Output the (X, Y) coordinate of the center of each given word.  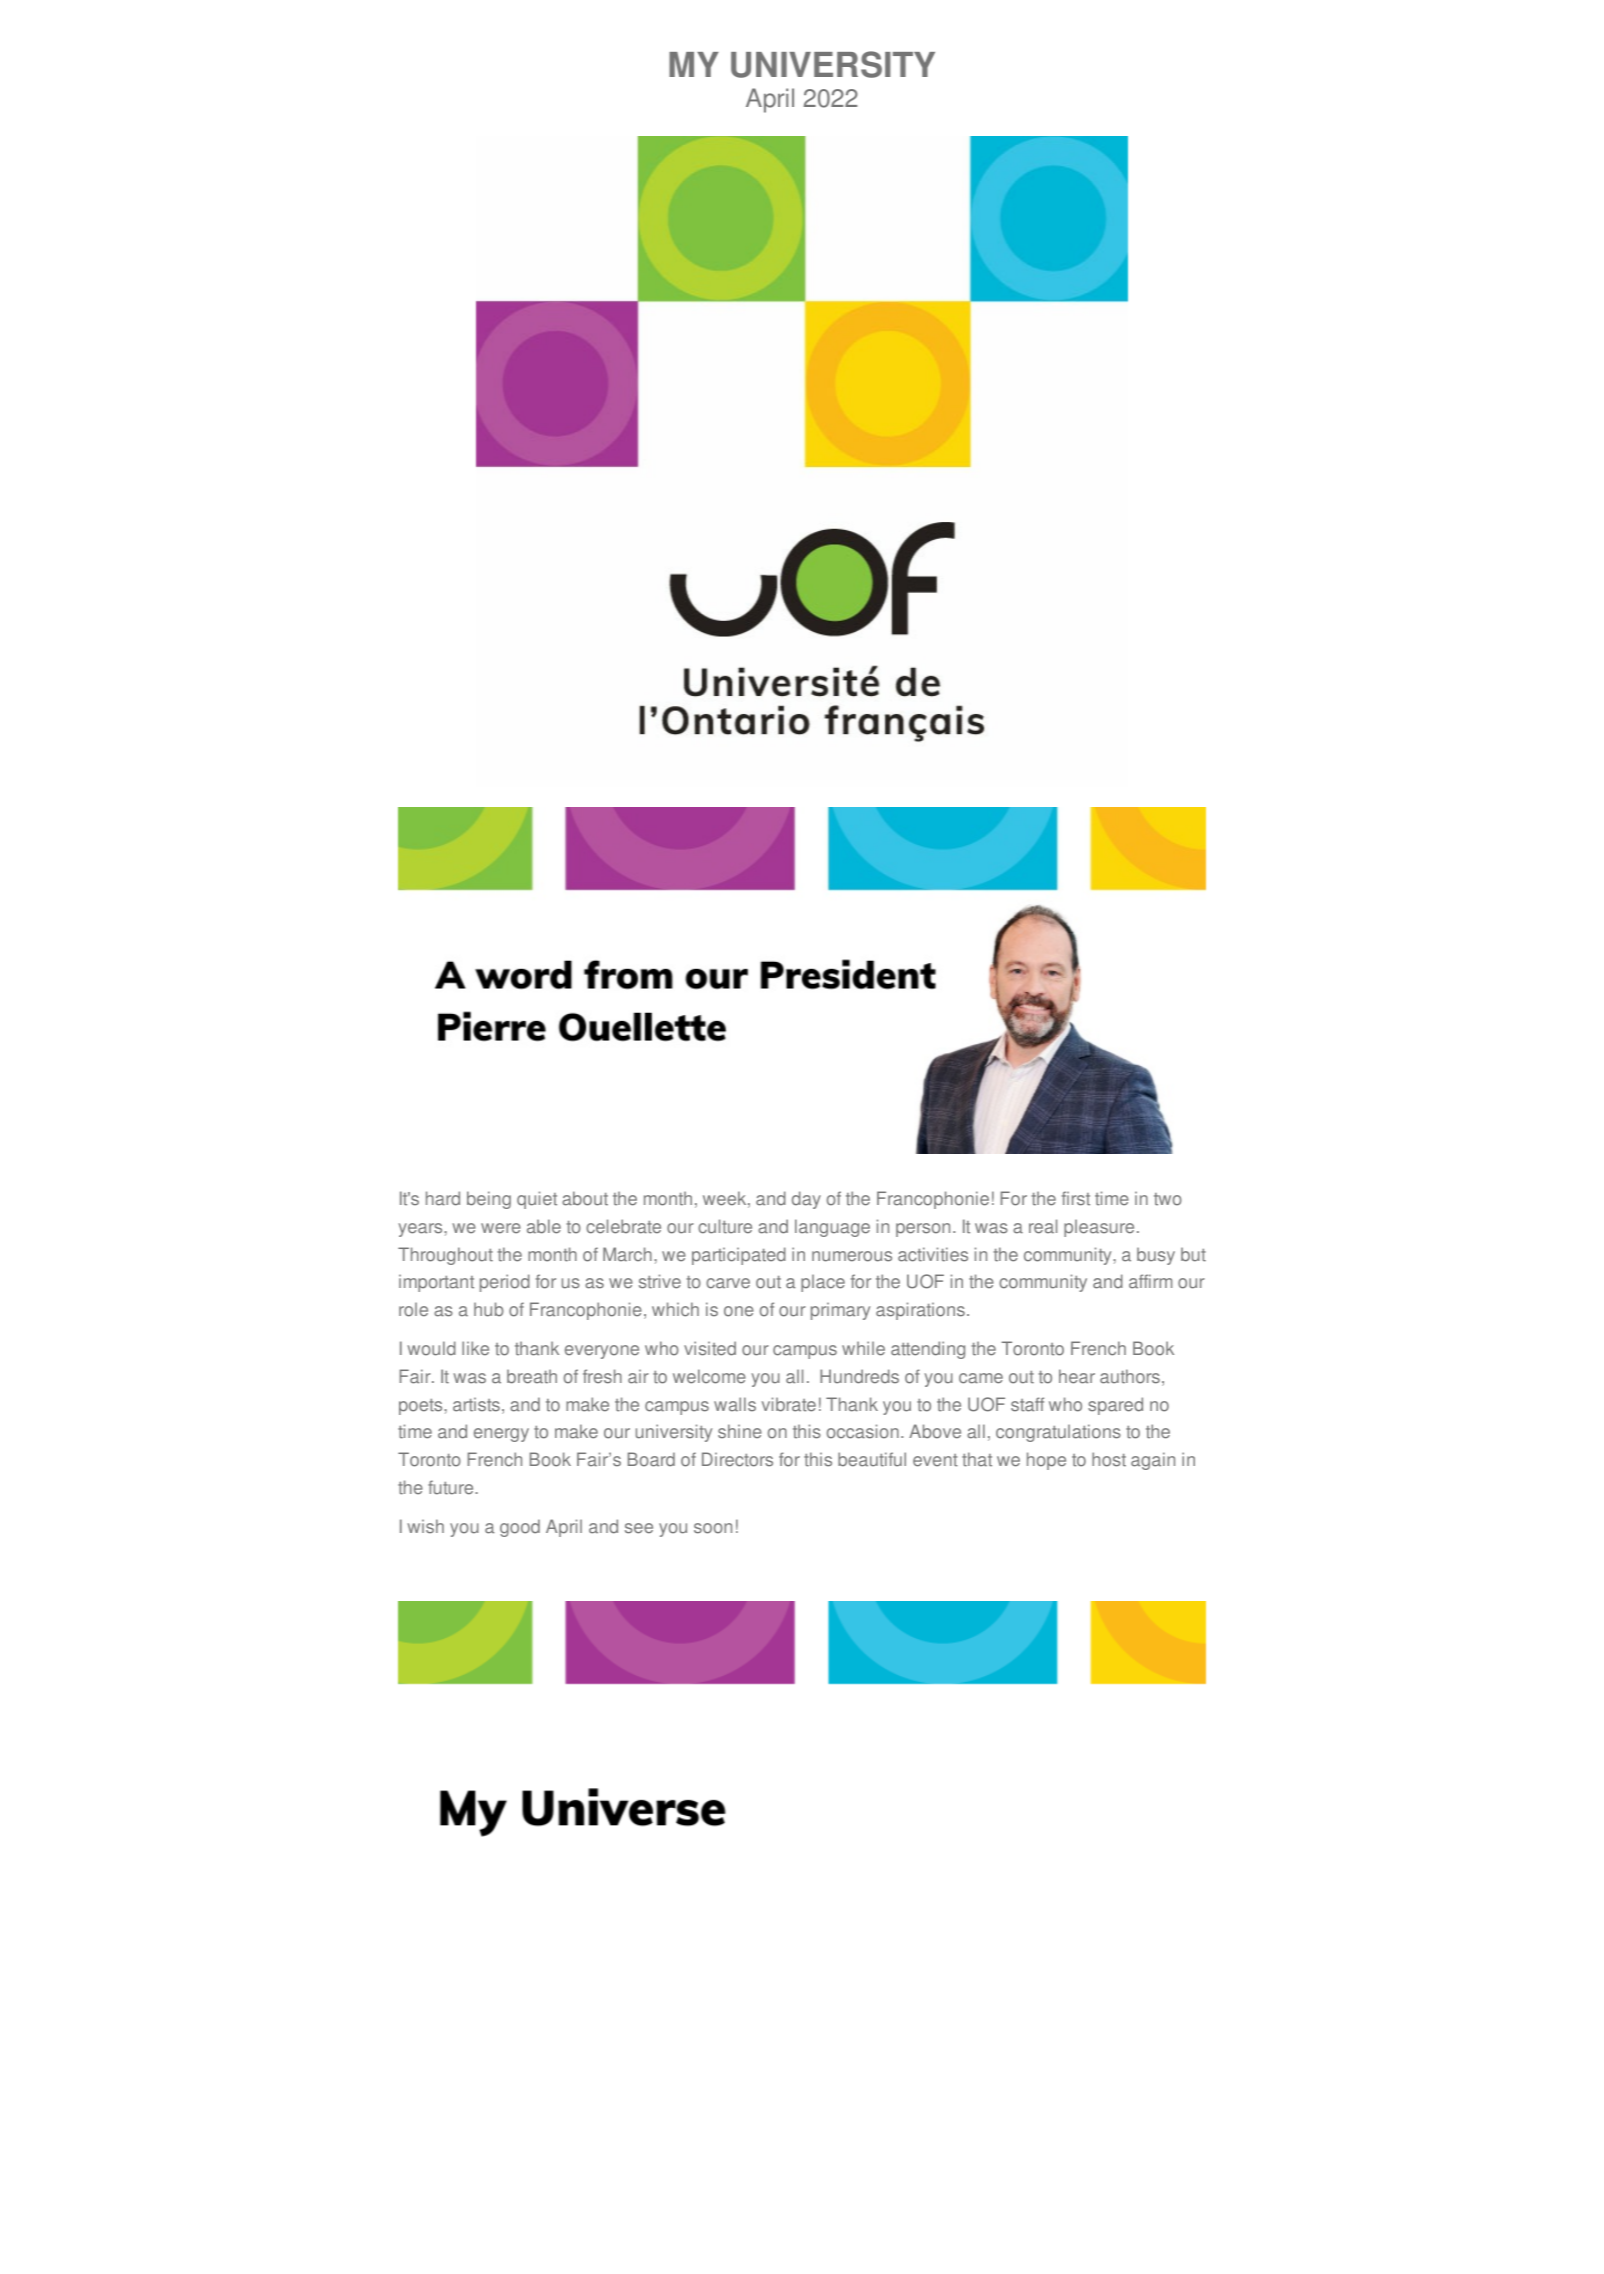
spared (1115, 1406)
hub (489, 1309)
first (1076, 1198)
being (489, 1200)
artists (476, 1404)
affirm (1150, 1281)
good (520, 1528)
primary (840, 1311)
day (806, 1200)
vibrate (789, 1404)
